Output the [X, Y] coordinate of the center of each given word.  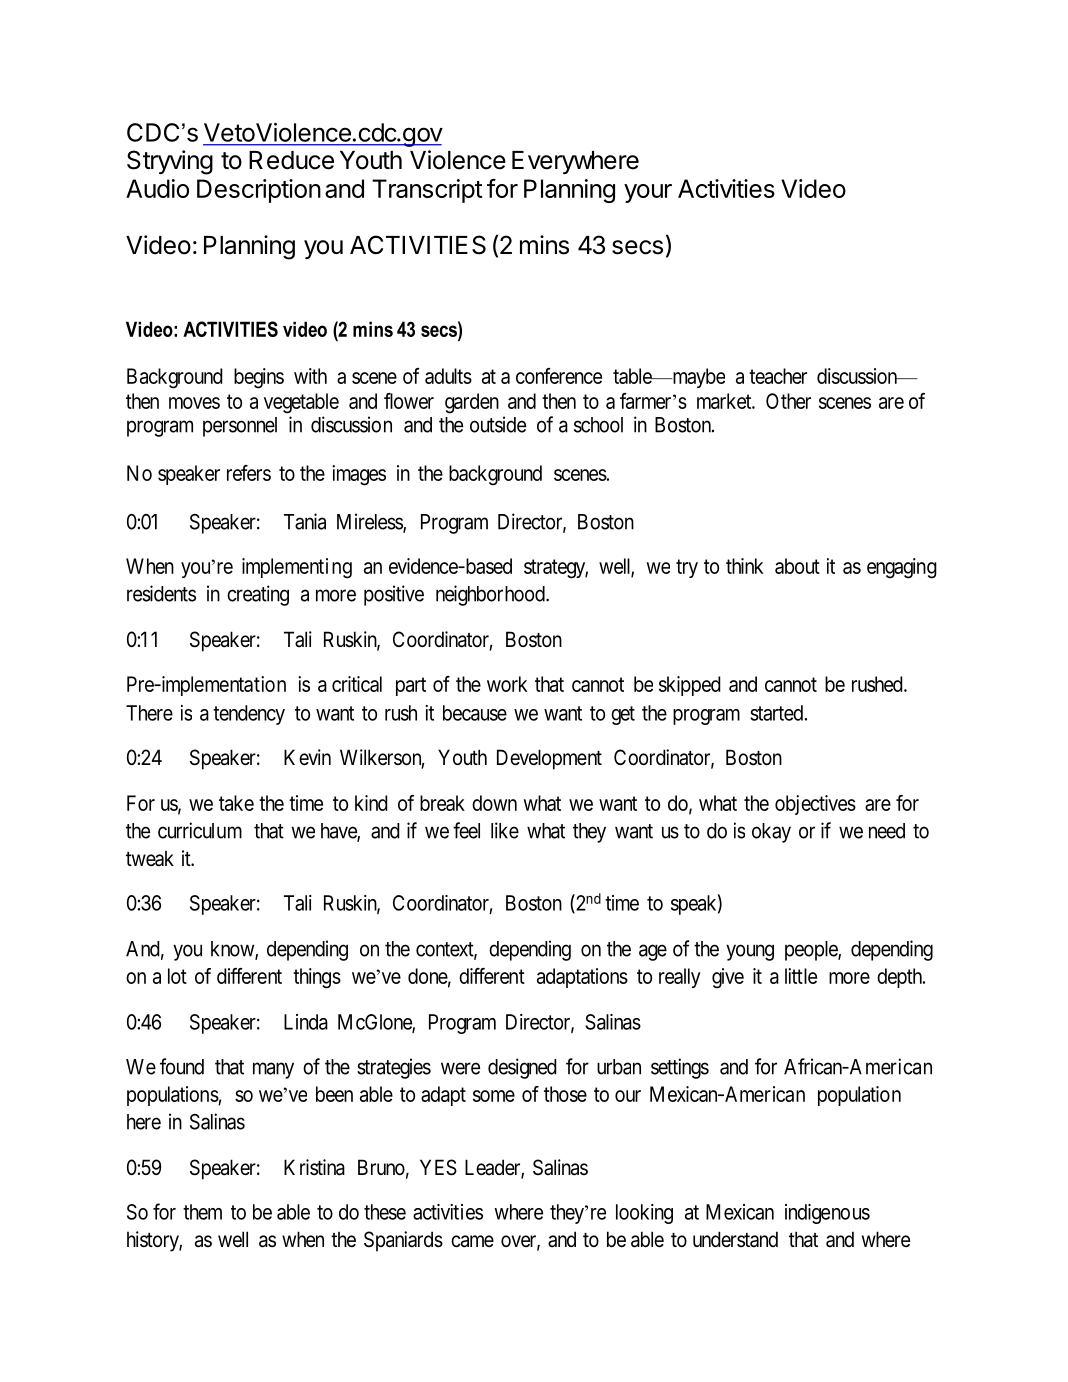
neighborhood [491, 595]
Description [259, 191]
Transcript [427, 191]
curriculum [200, 830]
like [505, 830]
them [202, 1212]
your [648, 193]
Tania [305, 521]
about [797, 566]
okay [771, 833]
